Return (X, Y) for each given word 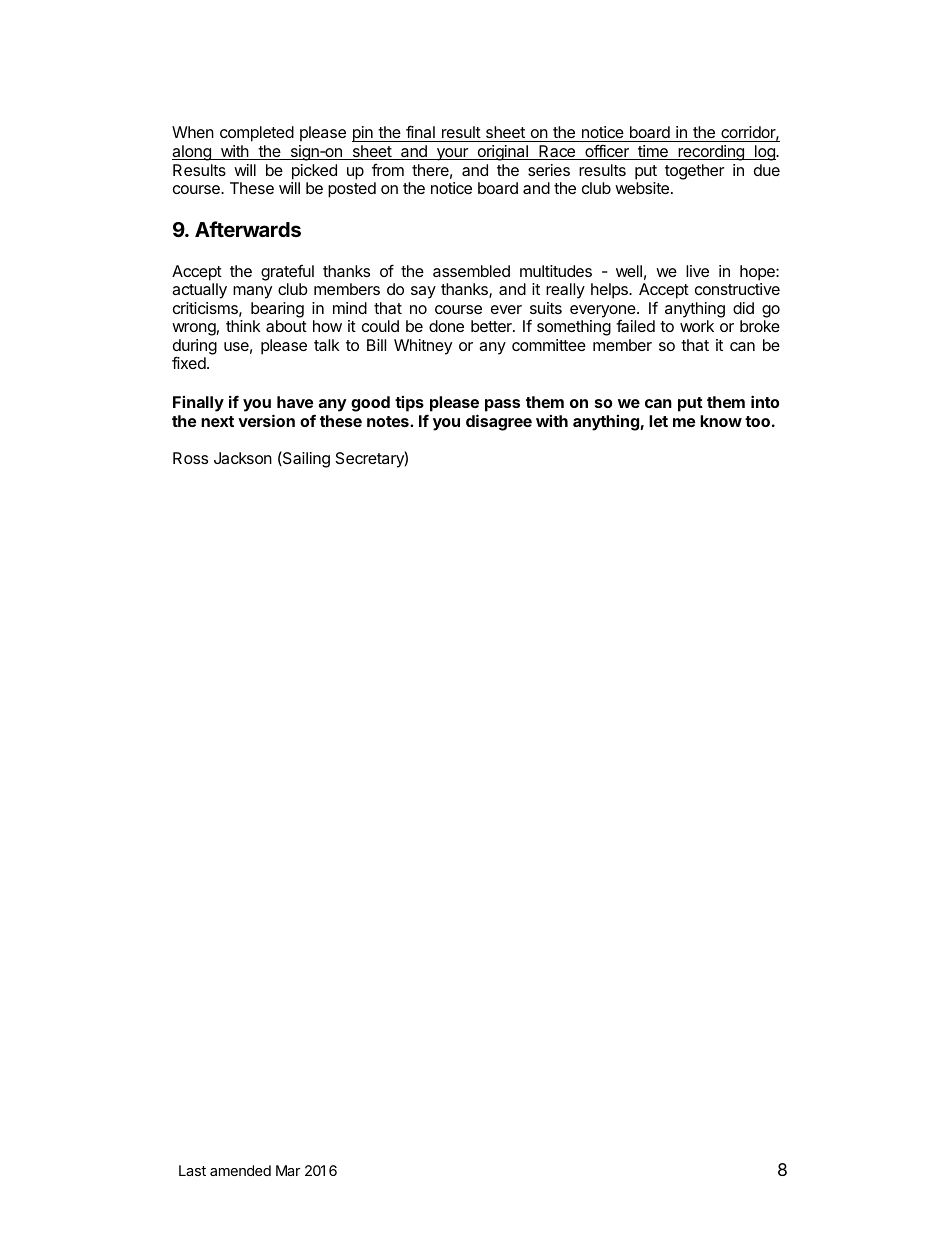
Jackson (243, 458)
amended (240, 1170)
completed (257, 134)
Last (192, 1170)
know (721, 421)
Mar (288, 1170)
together (694, 172)
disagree (499, 422)
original (502, 153)
